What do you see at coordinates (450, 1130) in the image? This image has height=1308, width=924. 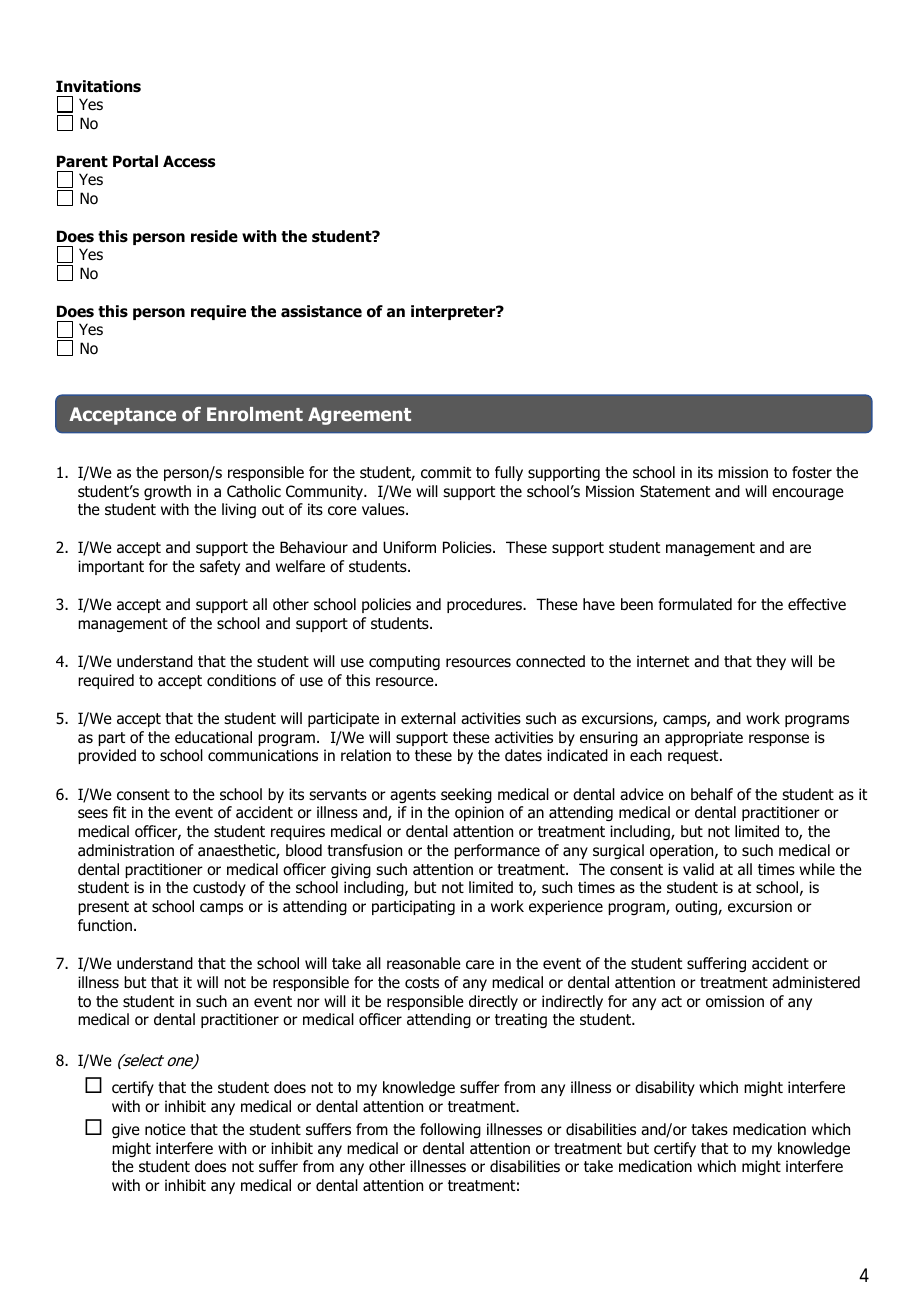 I see `following` at bounding box center [450, 1130].
